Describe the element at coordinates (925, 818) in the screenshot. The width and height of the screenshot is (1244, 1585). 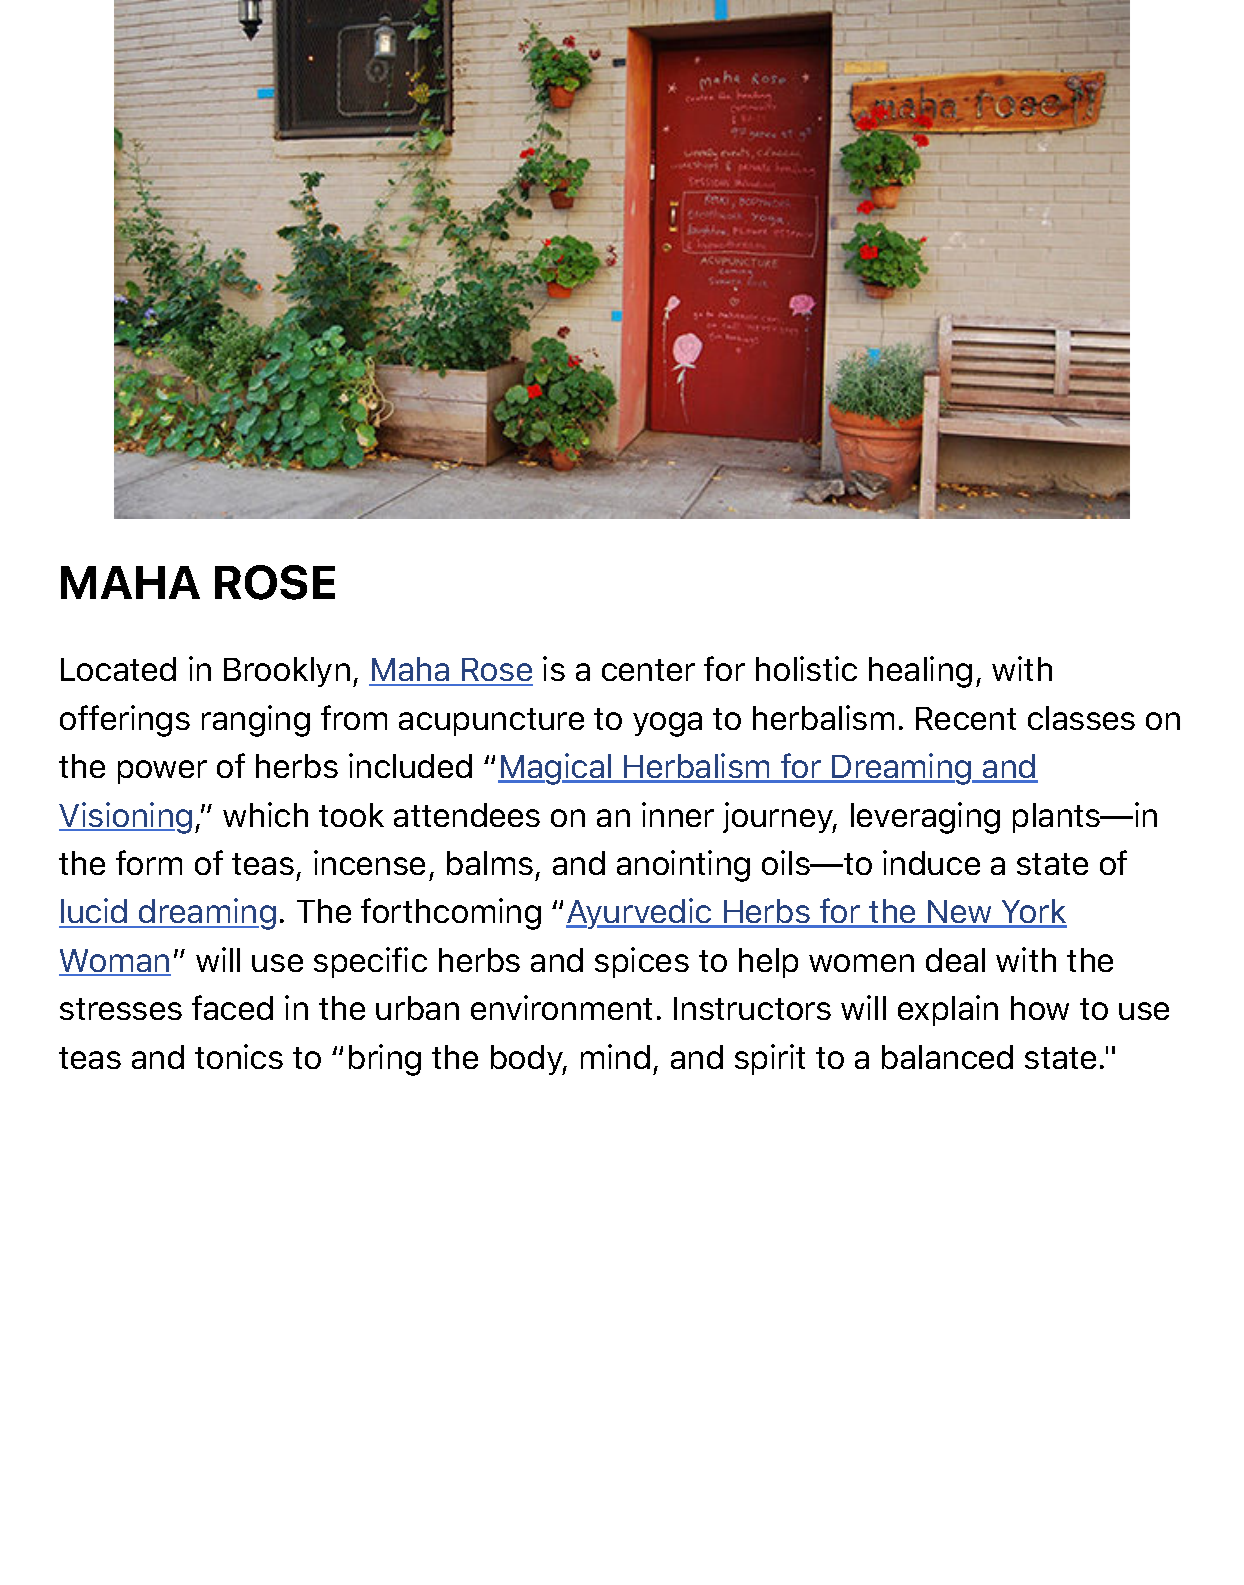
I see `leveraging` at that location.
